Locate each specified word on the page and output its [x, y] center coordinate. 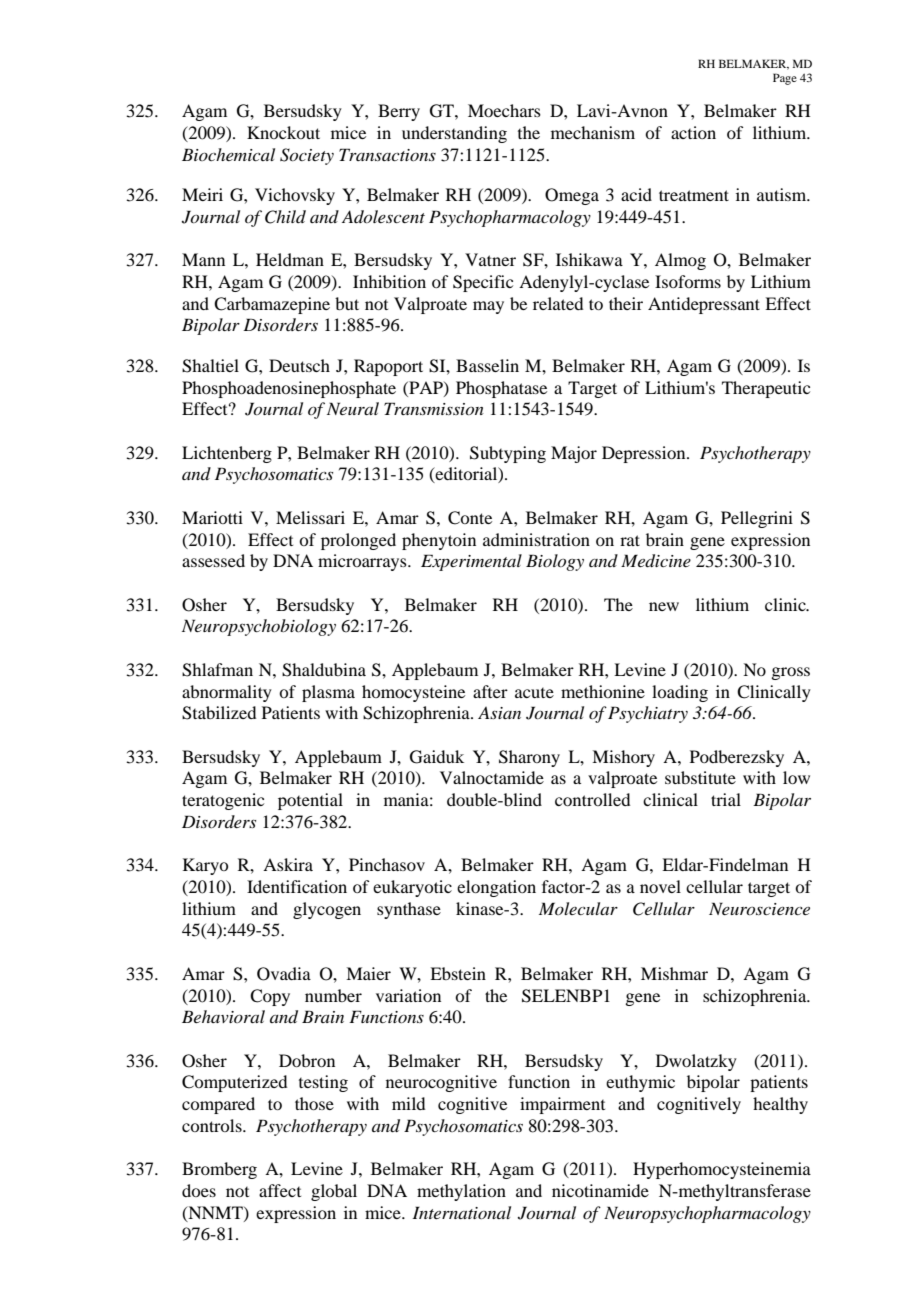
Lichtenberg [227, 454]
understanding [454, 134]
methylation [461, 1192]
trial [726, 799]
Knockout [283, 132]
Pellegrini [757, 519]
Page [785, 79]
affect [280, 1190]
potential [310, 801]
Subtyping [508, 454]
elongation [496, 888]
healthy [780, 1105]
